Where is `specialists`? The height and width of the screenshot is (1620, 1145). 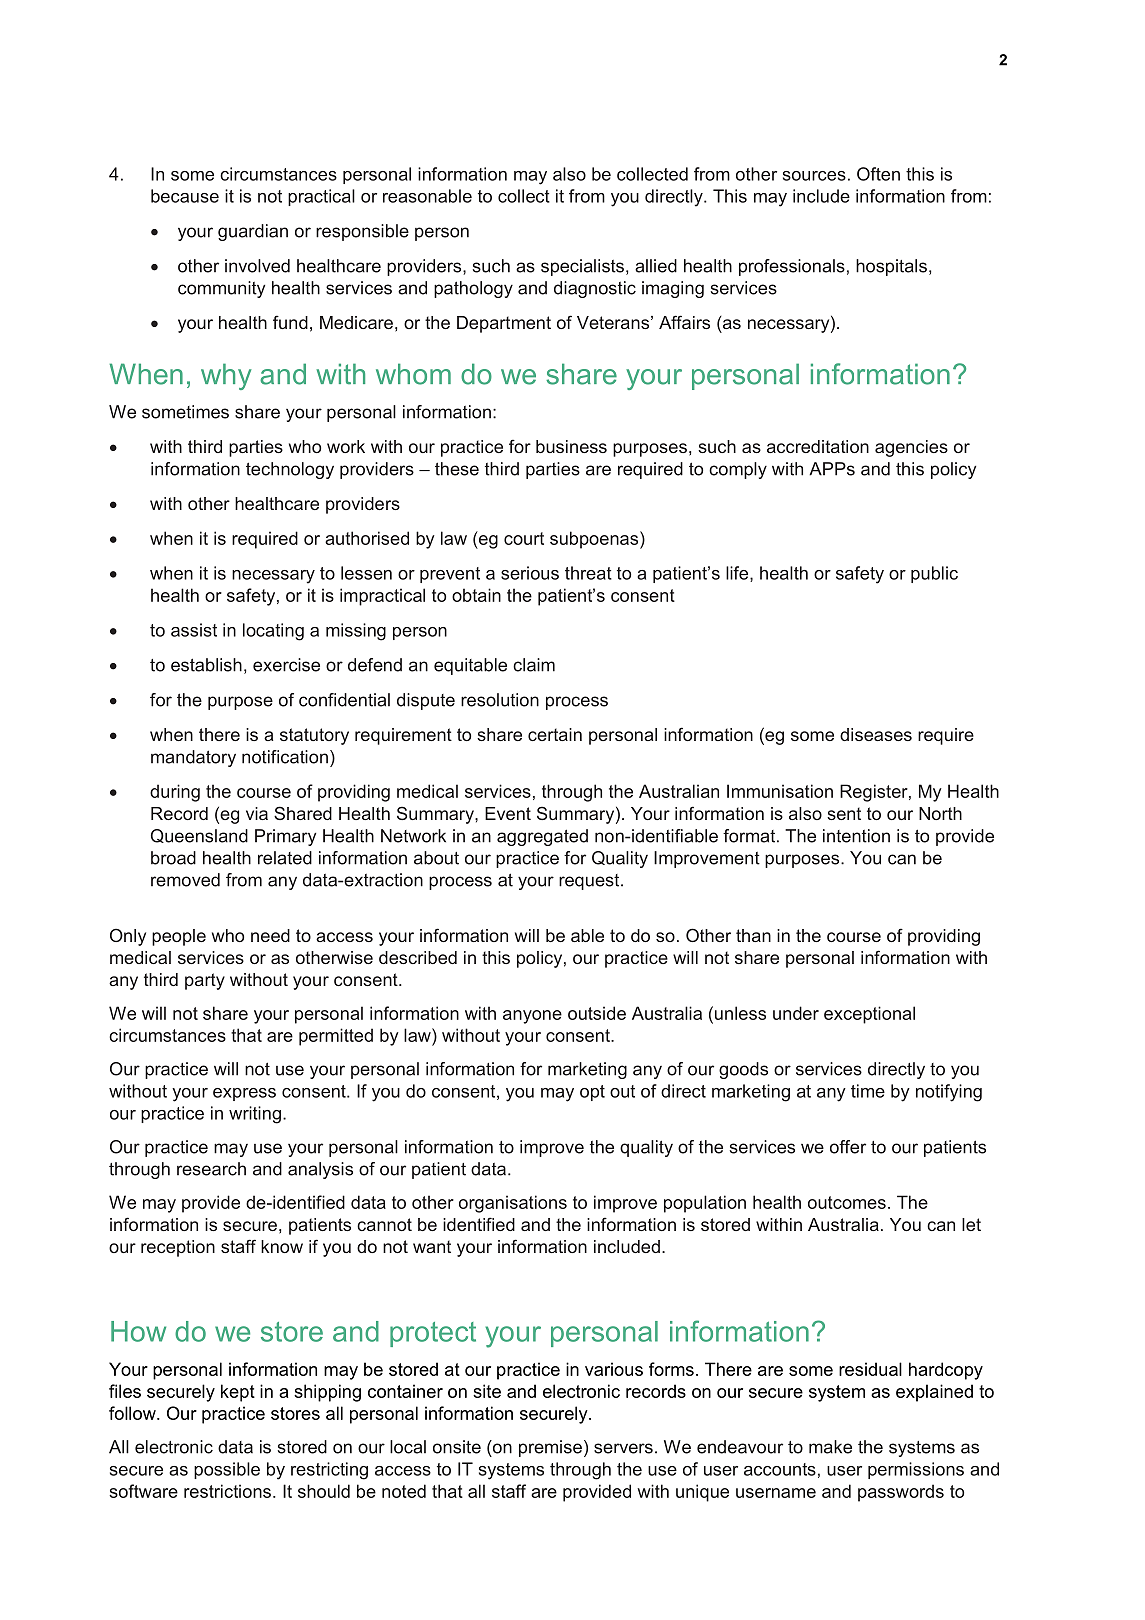 specialists is located at coordinates (582, 267).
